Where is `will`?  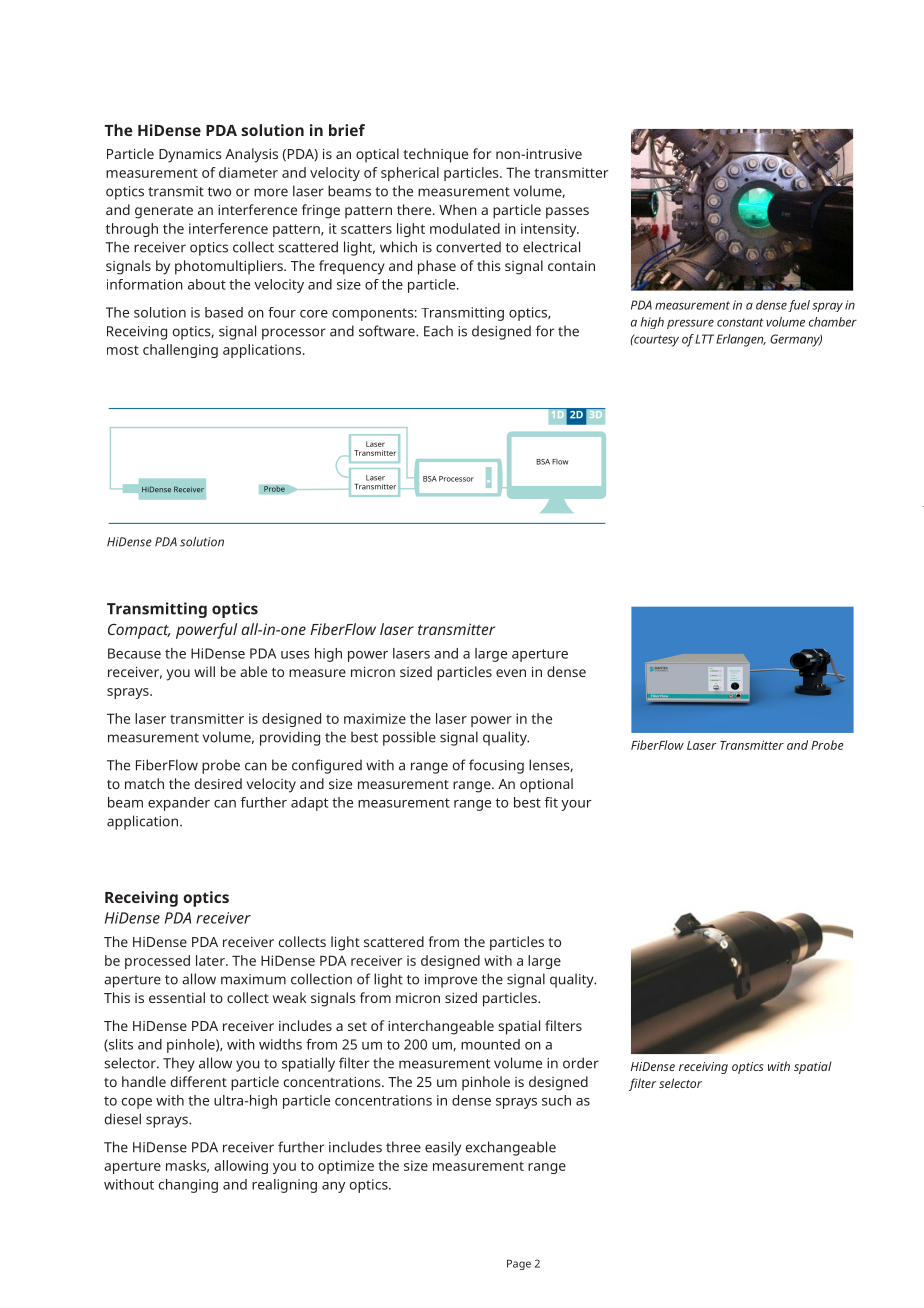
will is located at coordinates (204, 671).
